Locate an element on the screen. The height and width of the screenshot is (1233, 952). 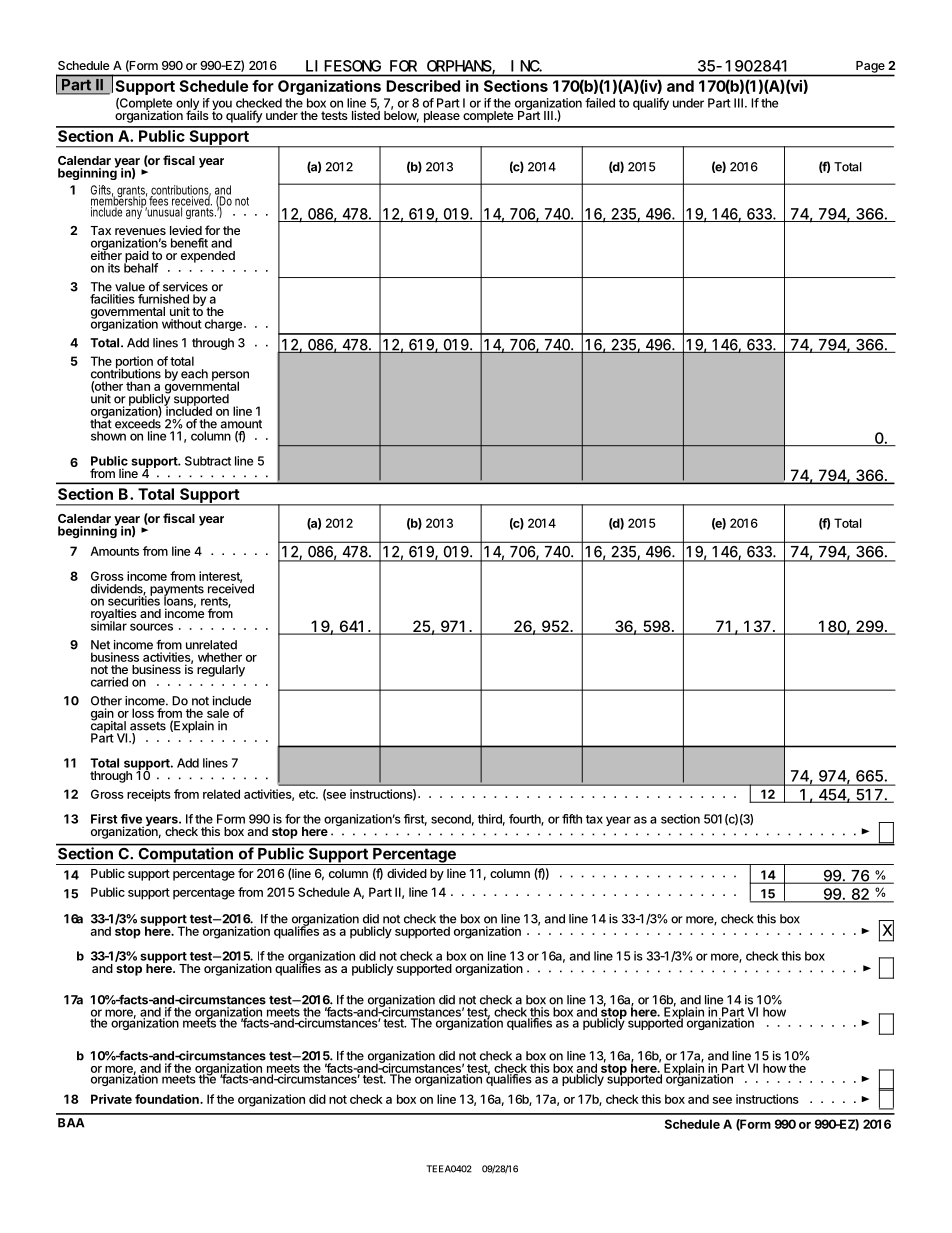
fifth is located at coordinates (572, 819).
